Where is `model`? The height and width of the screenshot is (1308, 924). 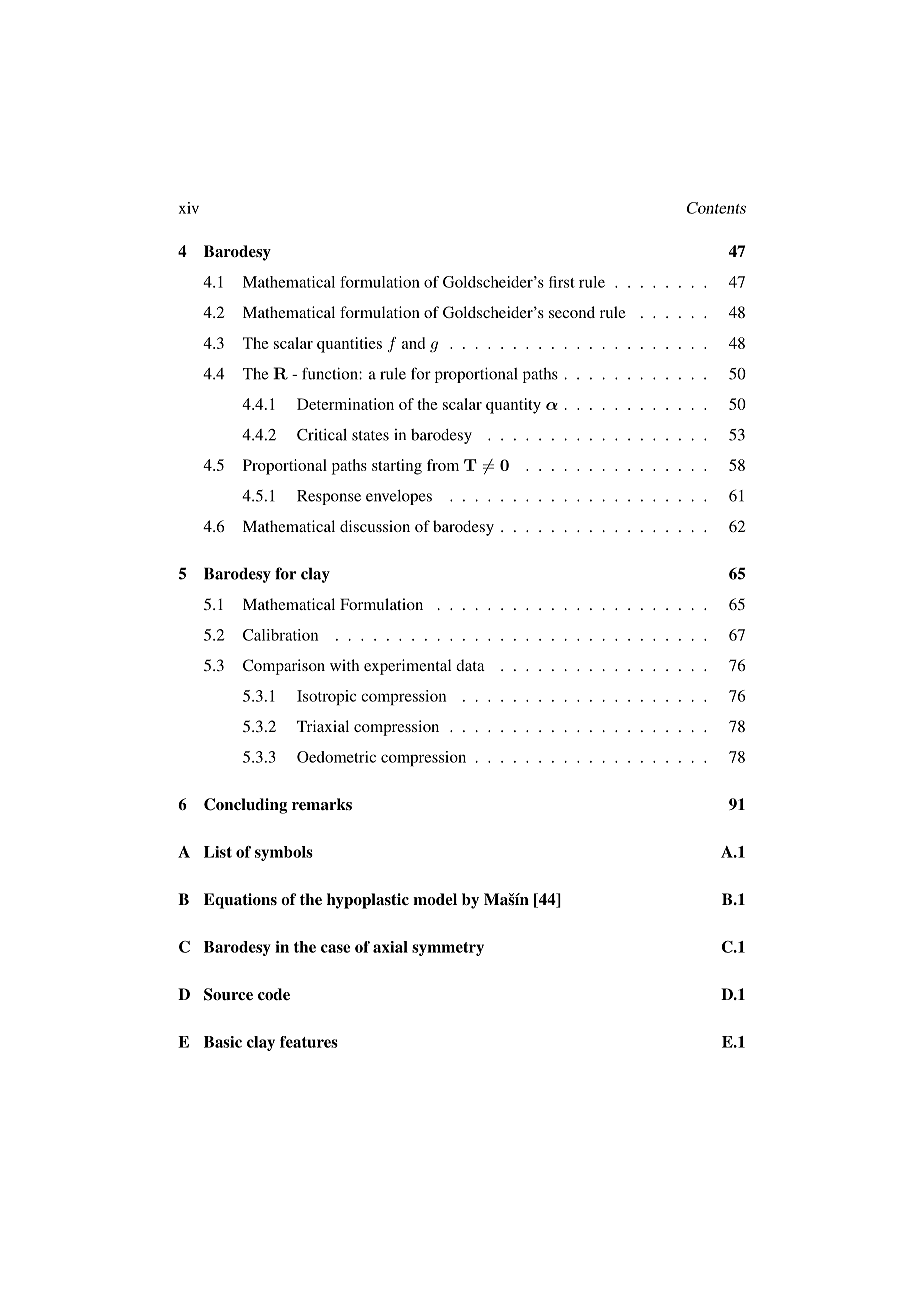 model is located at coordinates (435, 899).
